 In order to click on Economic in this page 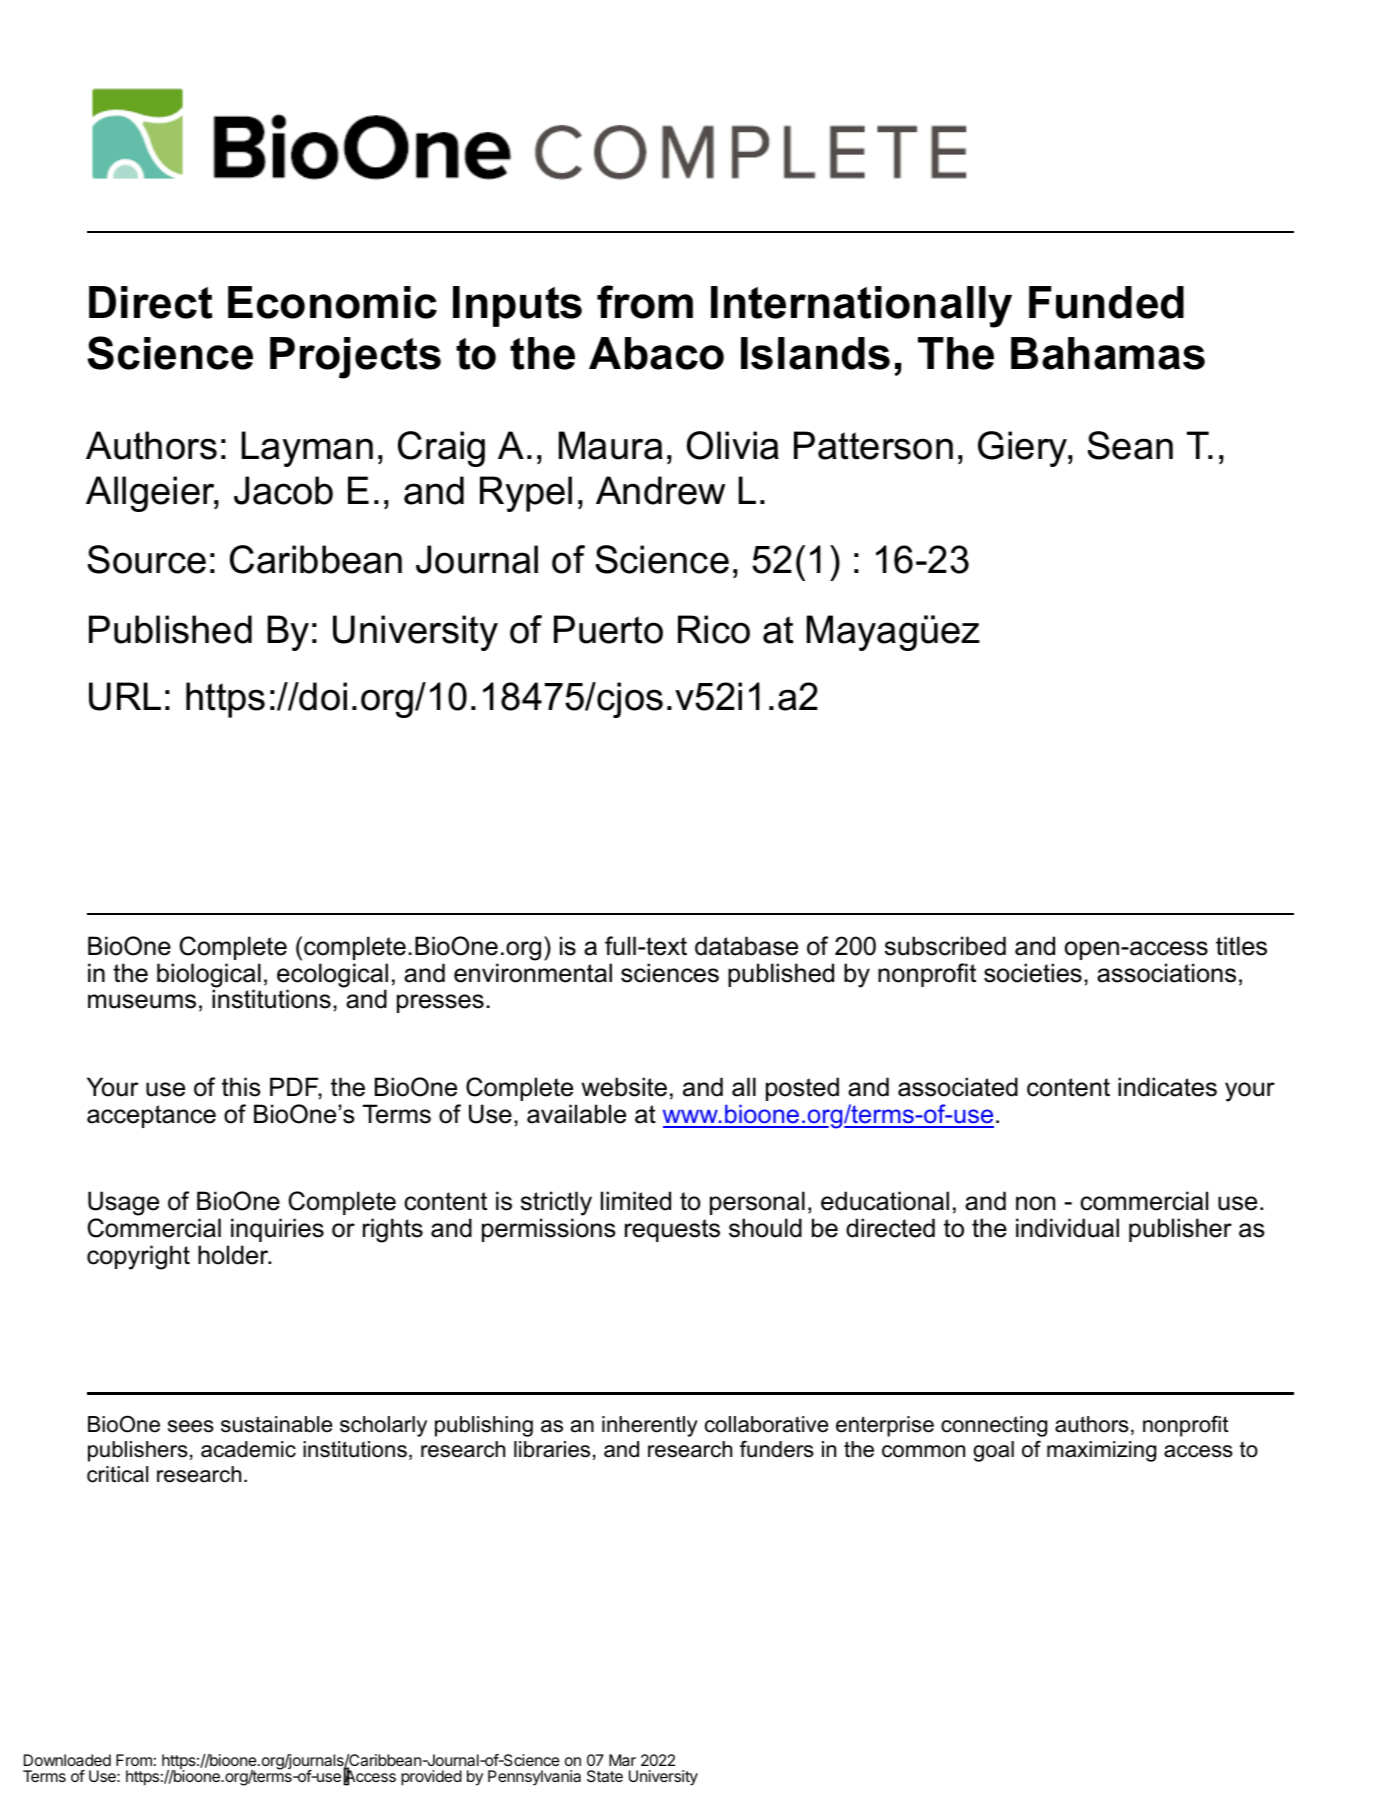, I will do `click(332, 302)`.
